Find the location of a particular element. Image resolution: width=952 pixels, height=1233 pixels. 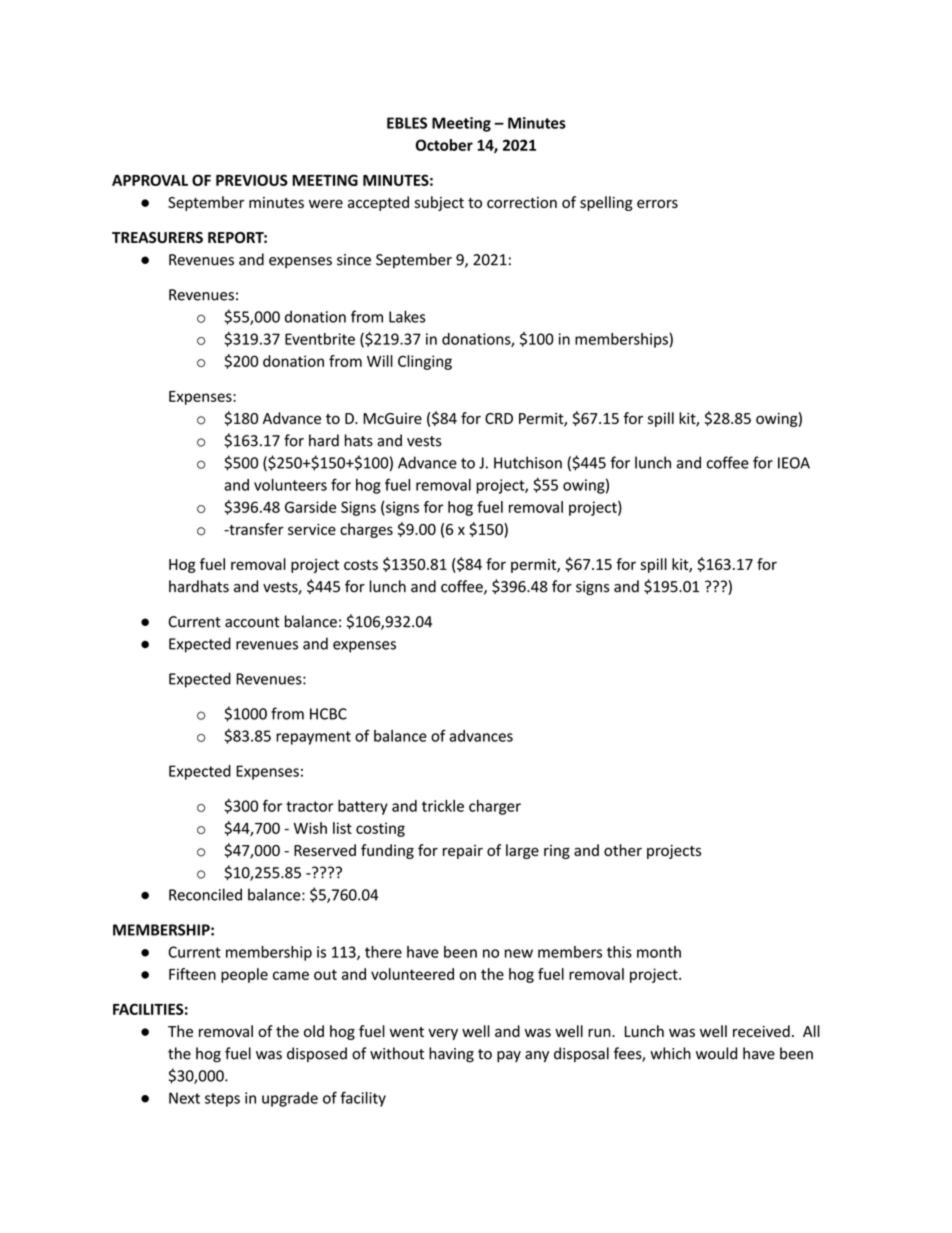

repayment is located at coordinates (313, 738).
